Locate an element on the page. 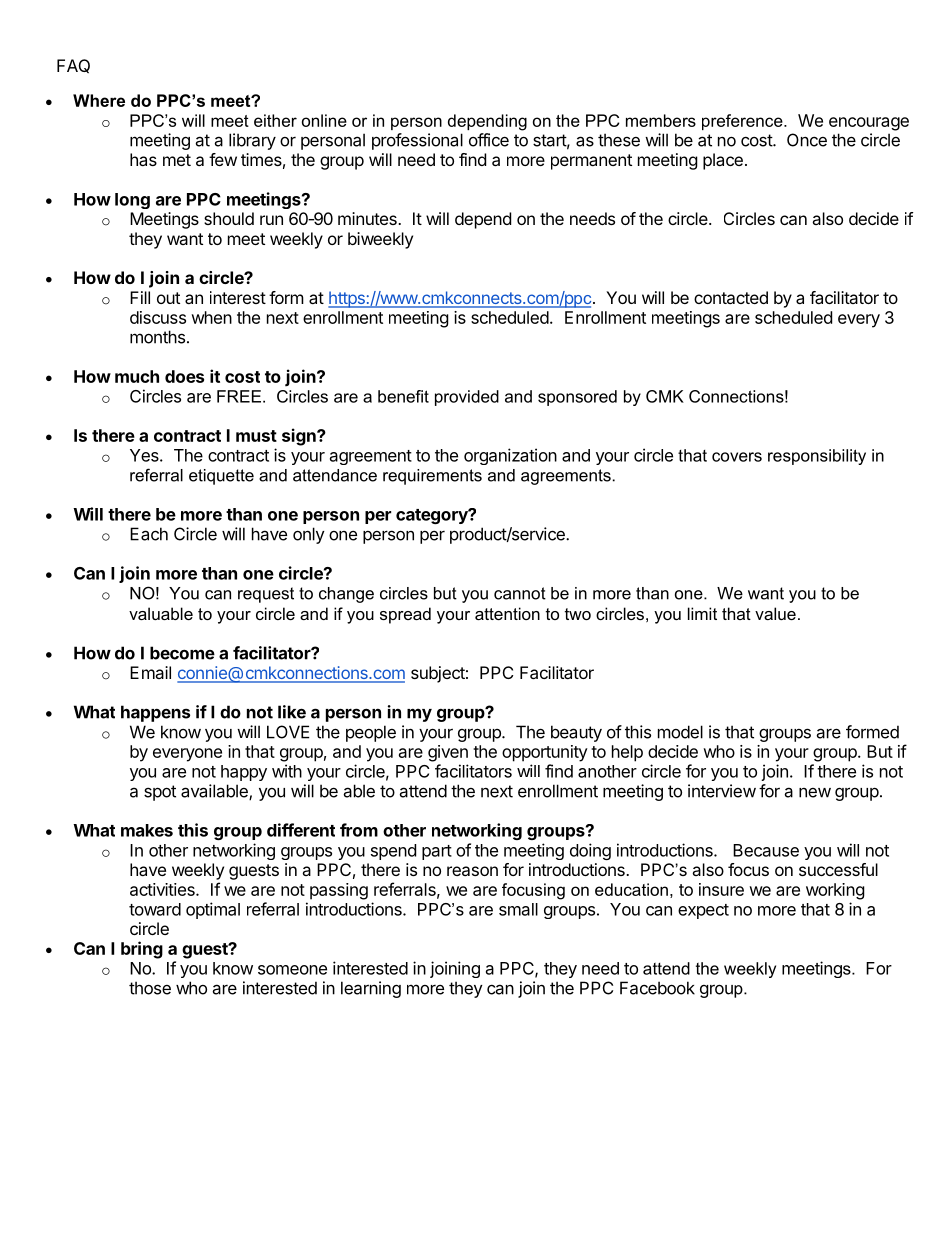  Where is located at coordinates (99, 100).
